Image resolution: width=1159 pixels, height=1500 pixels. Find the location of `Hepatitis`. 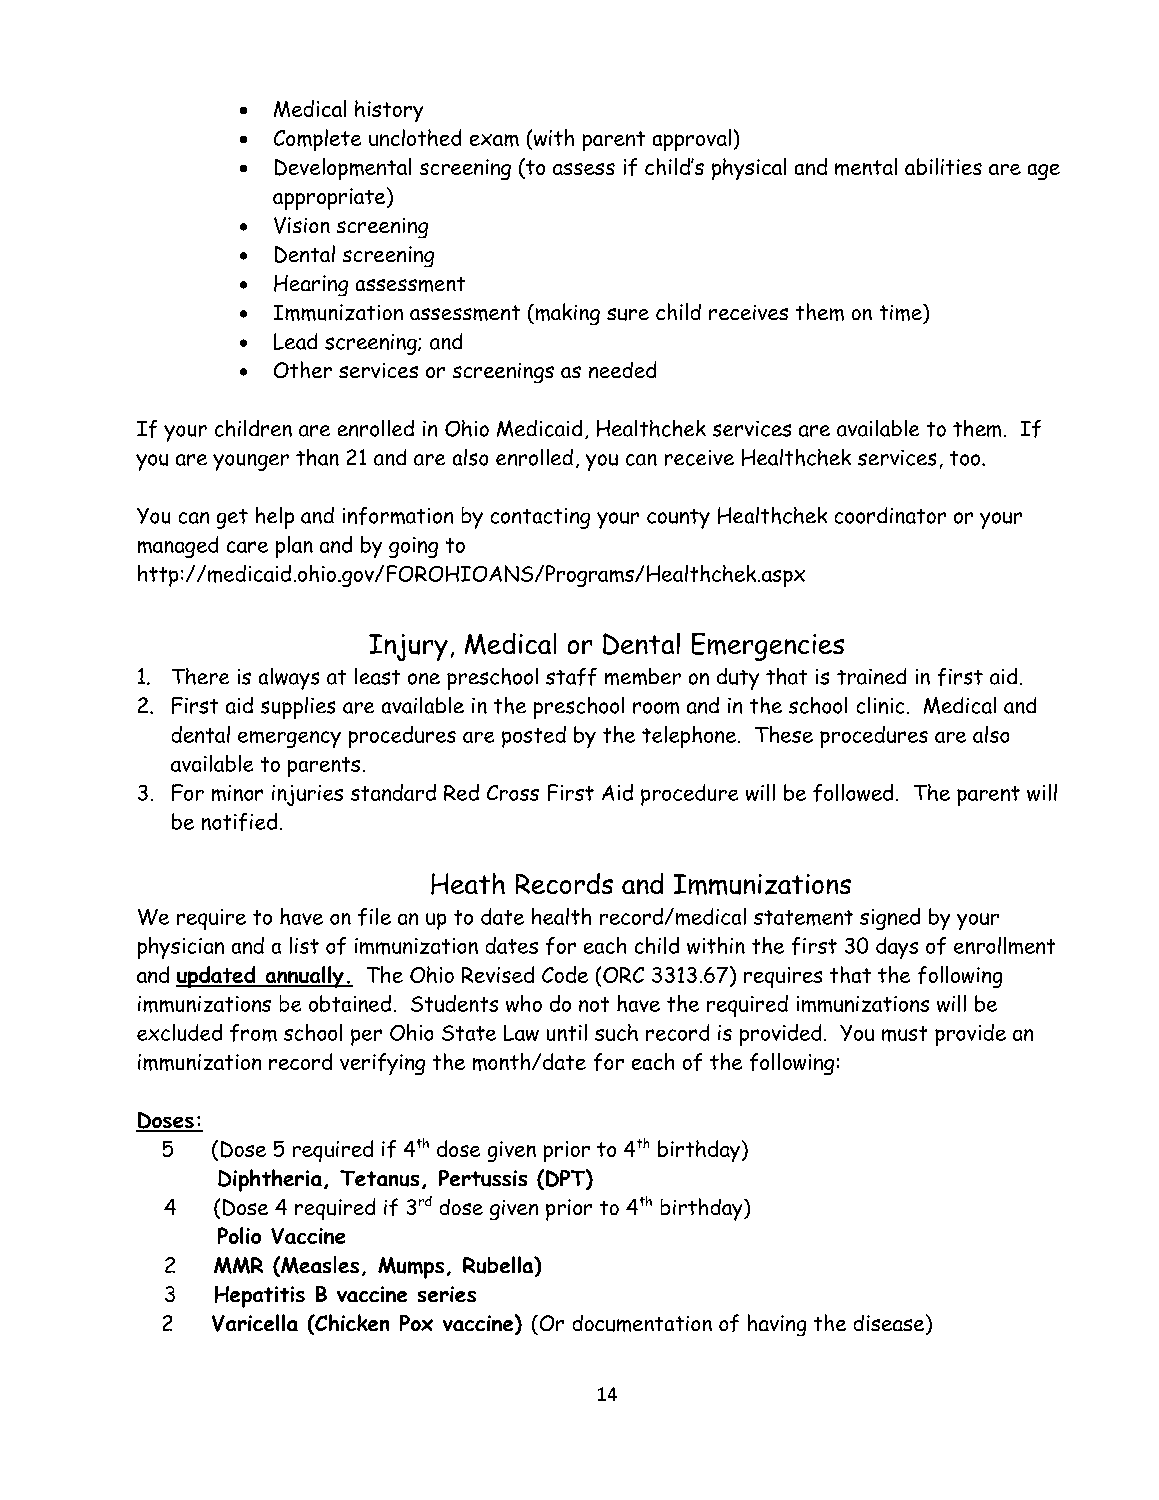

Hepatitis is located at coordinates (260, 1297).
